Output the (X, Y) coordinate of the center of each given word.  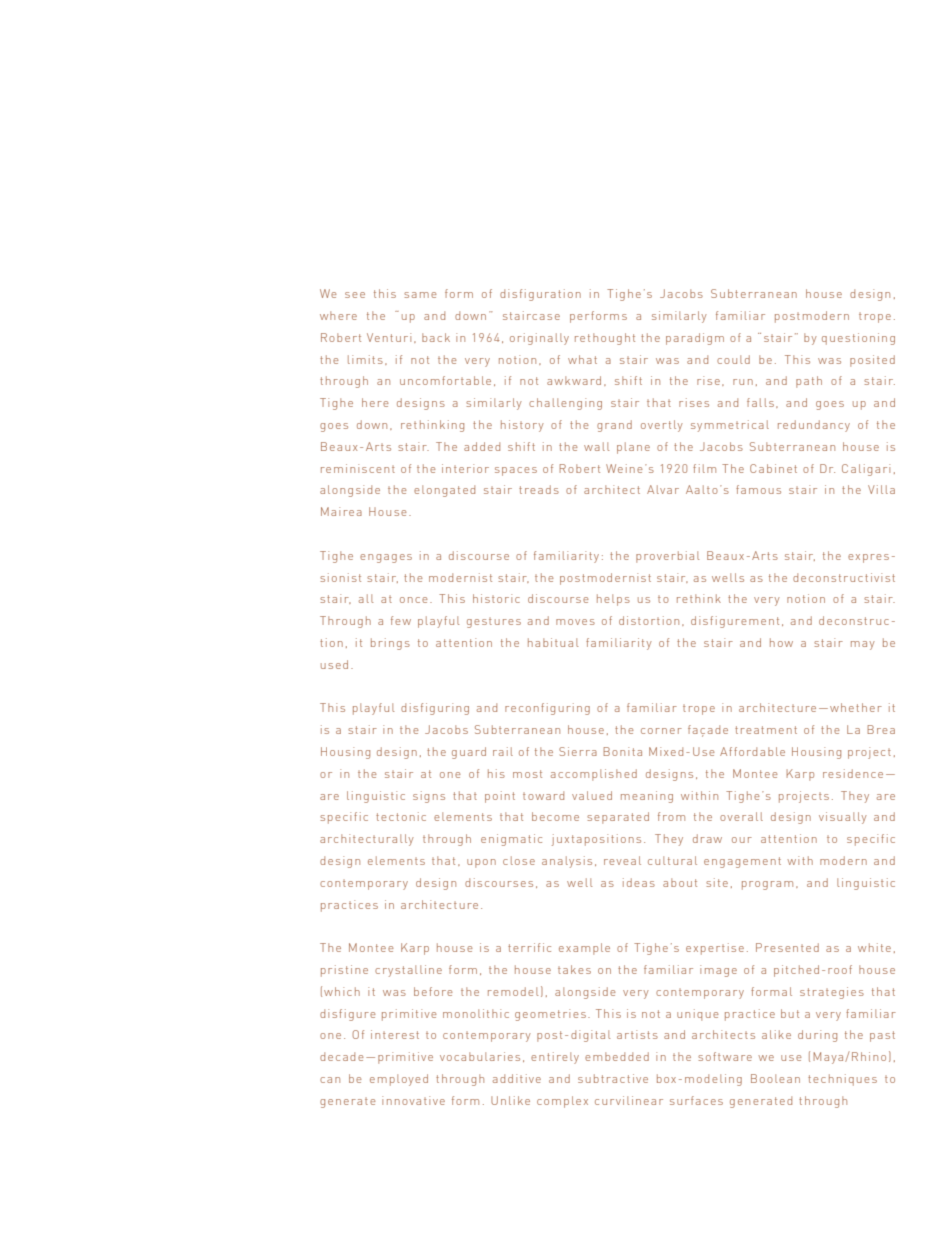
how (781, 642)
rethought (605, 339)
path (809, 382)
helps (613, 600)
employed (399, 1080)
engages (386, 558)
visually (843, 818)
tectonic (401, 816)
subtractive (613, 1078)
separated (618, 818)
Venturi (389, 337)
